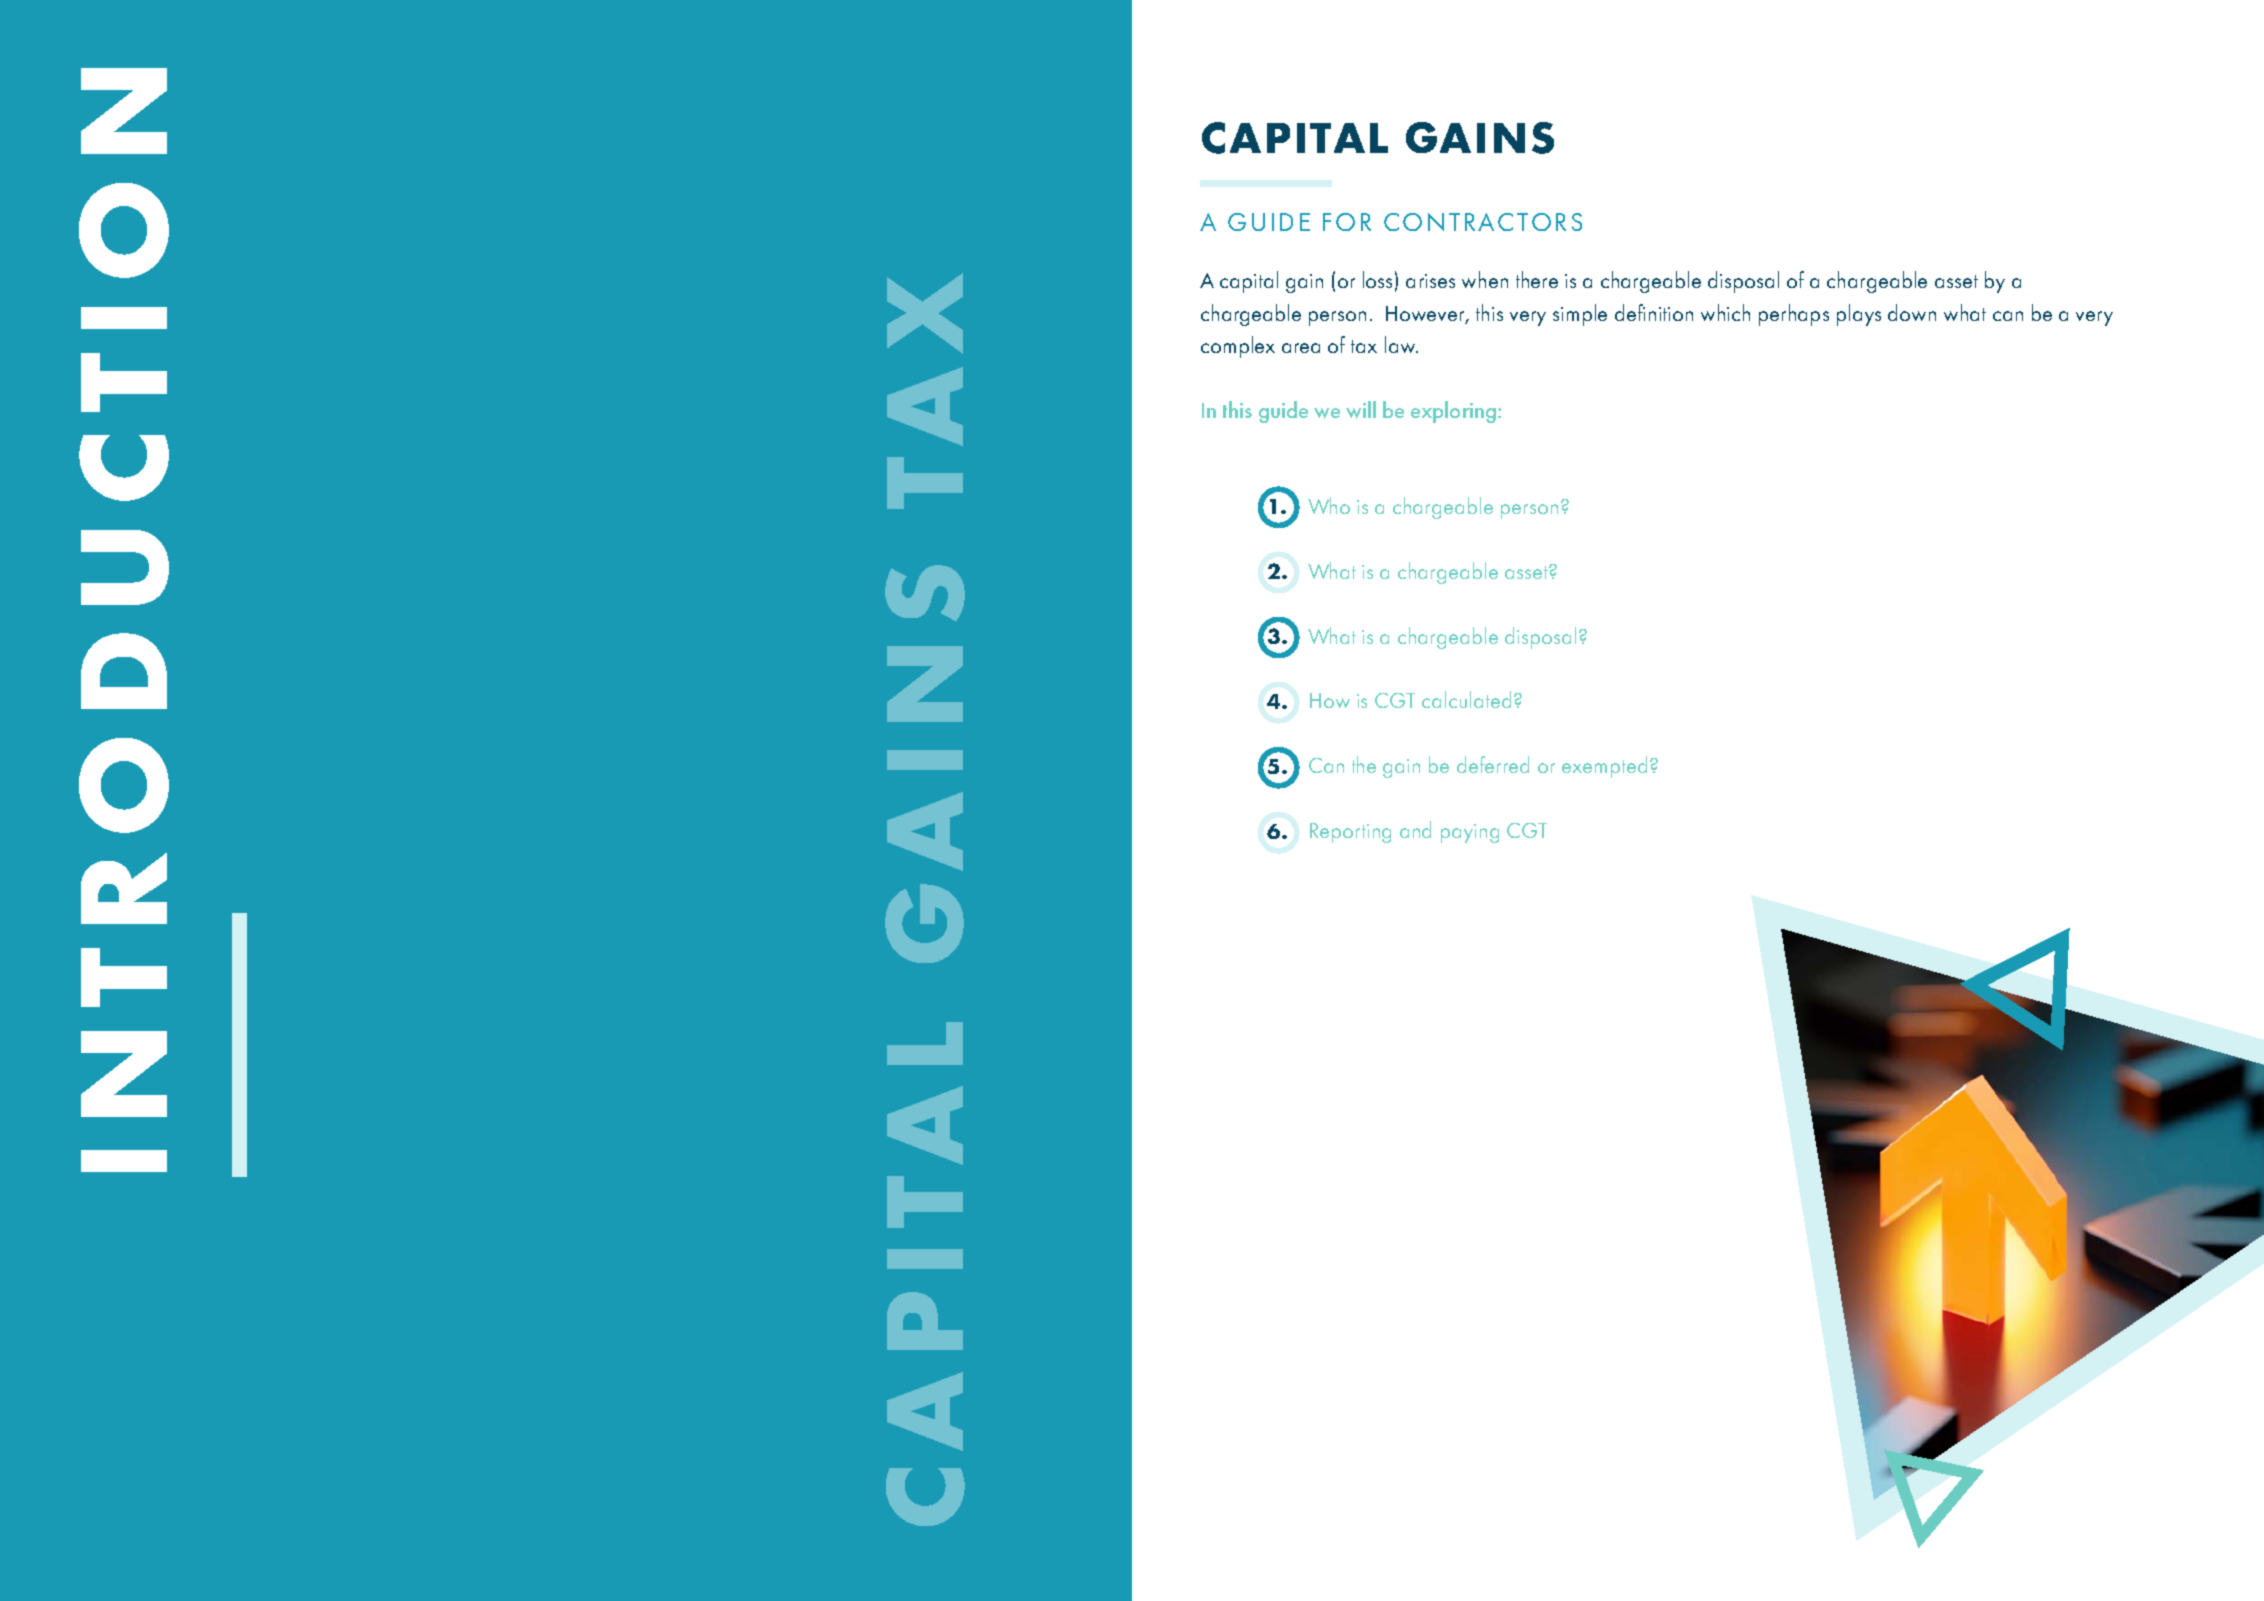 The width and height of the document is (2264, 1601). Describe the element at coordinates (1347, 222) in the document. I see `FOR` at that location.
